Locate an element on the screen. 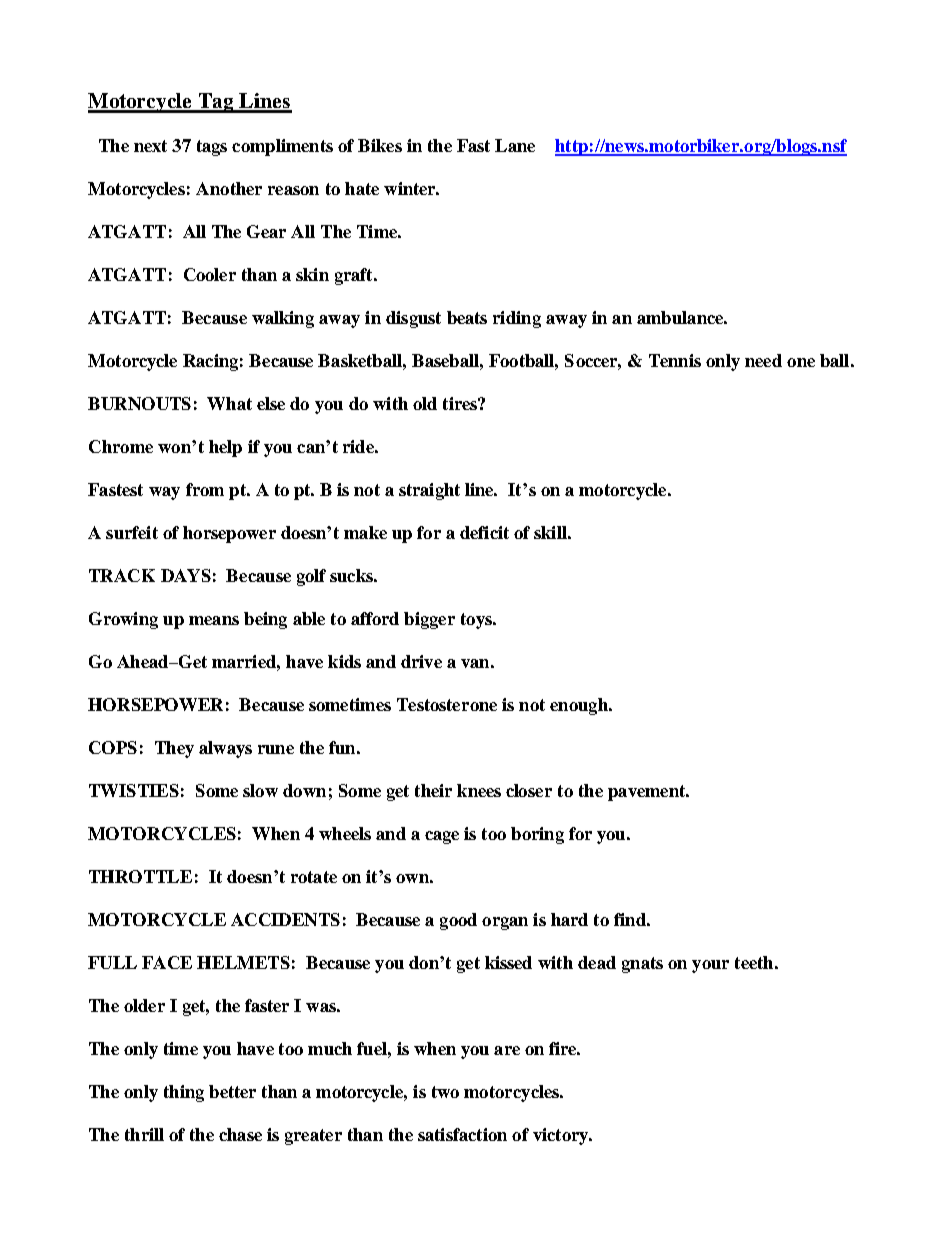 The width and height of the screenshot is (952, 1233). They is located at coordinates (174, 749).
